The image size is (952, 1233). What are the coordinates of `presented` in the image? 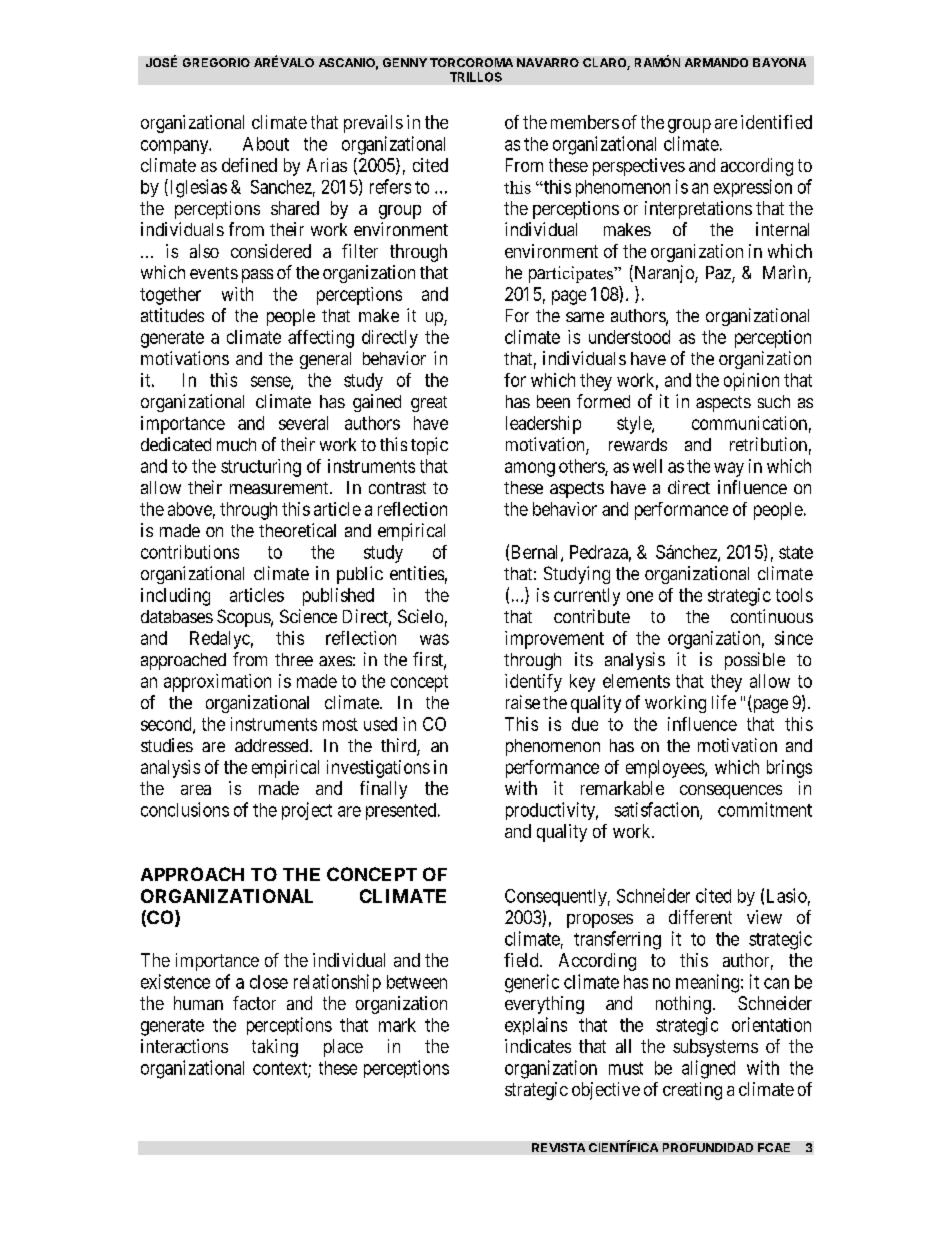 It's located at (402, 811).
